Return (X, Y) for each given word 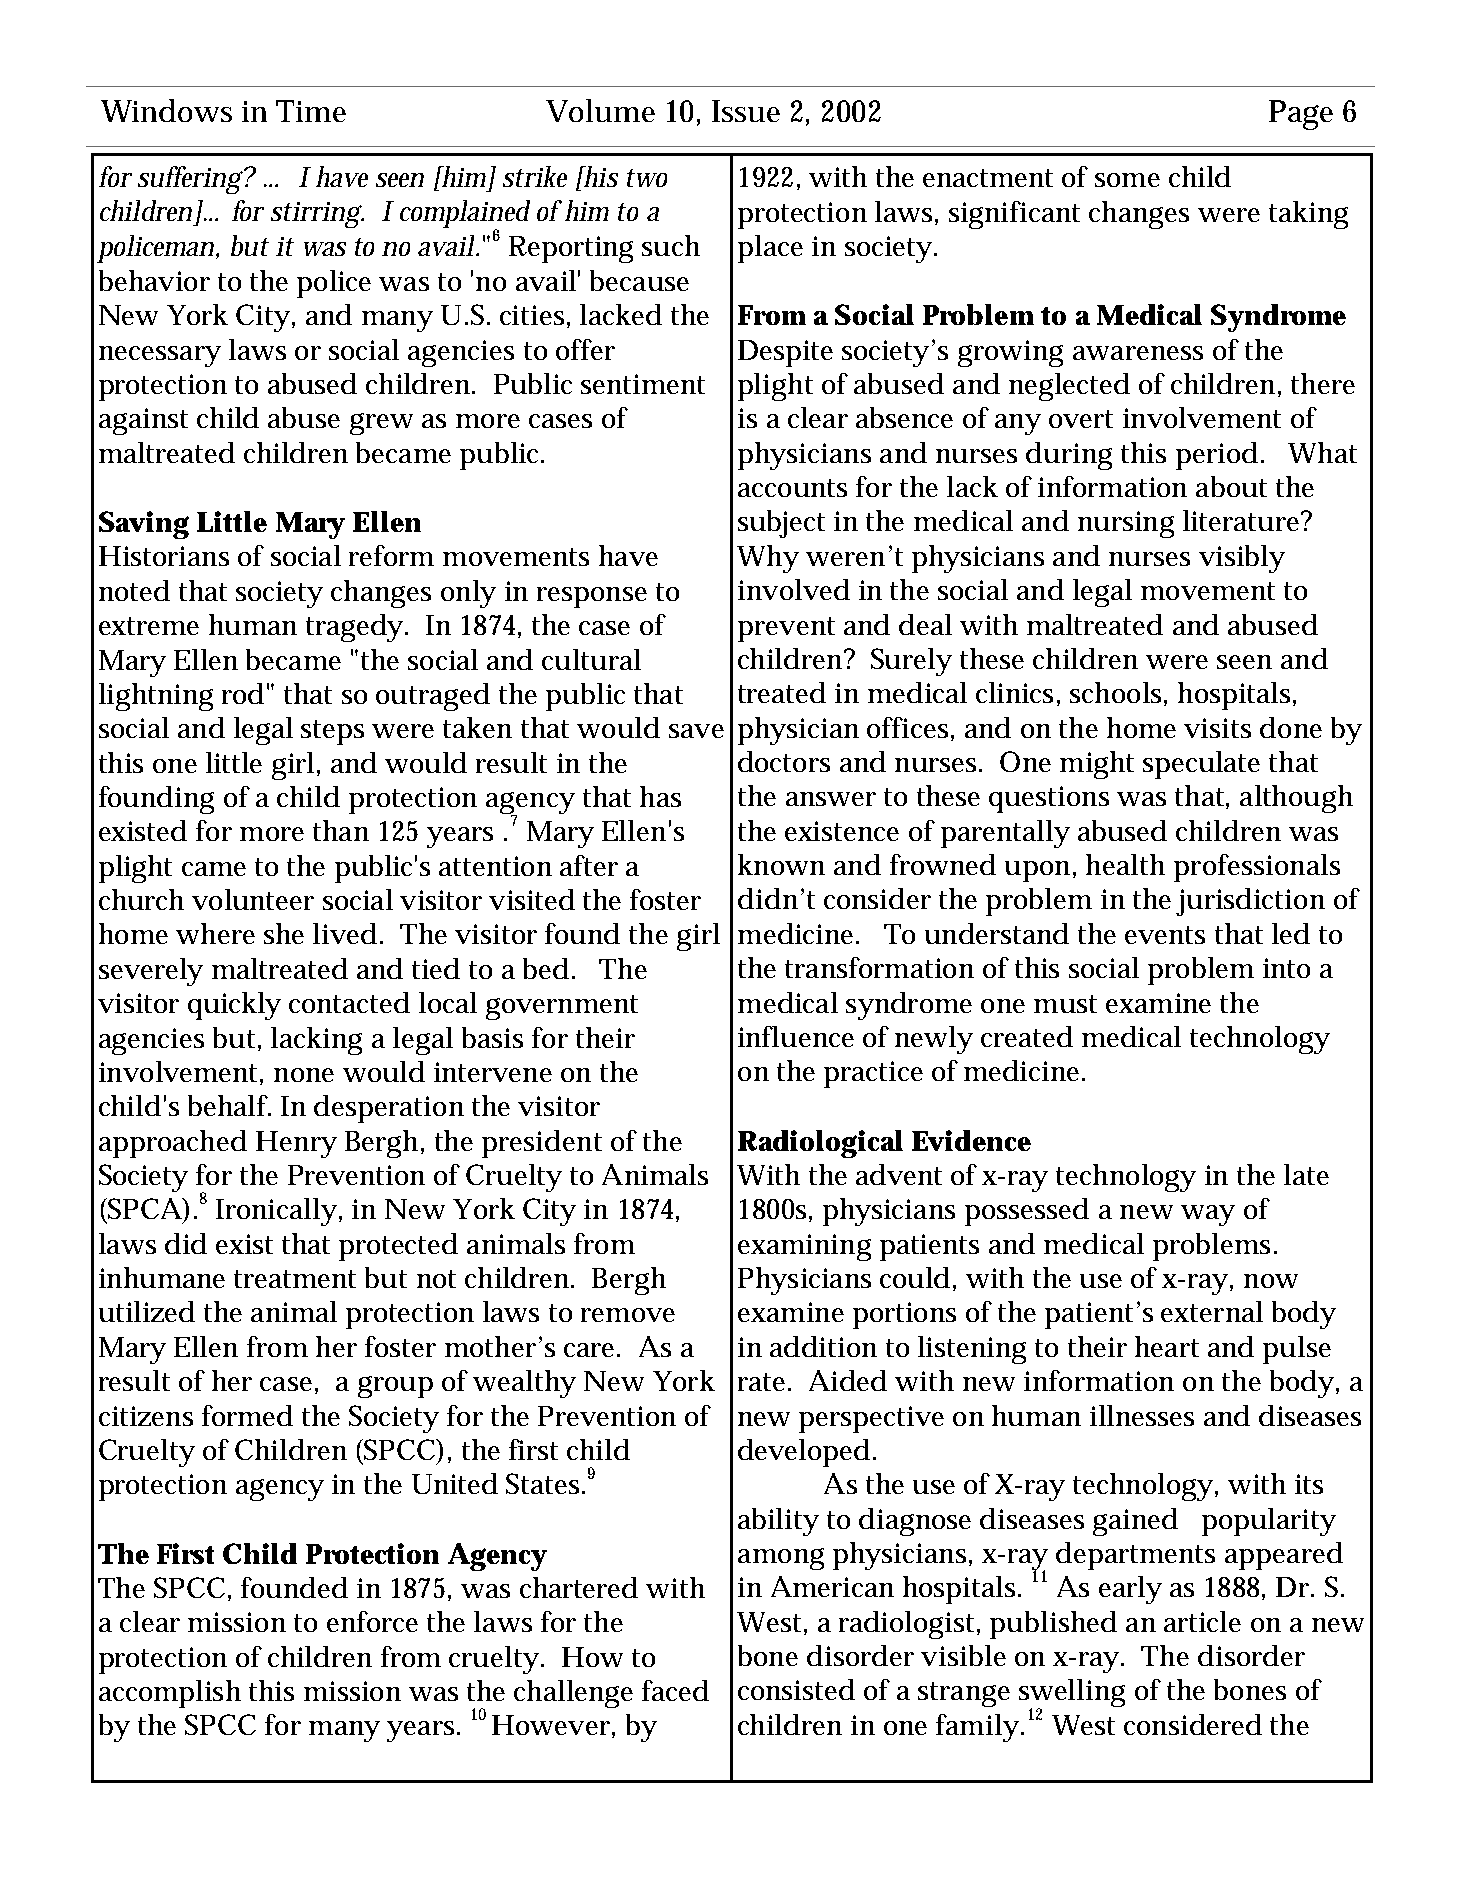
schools (1115, 692)
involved (794, 589)
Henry (296, 1144)
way (1208, 1215)
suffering (190, 180)
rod (243, 693)
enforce (372, 1621)
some (1127, 180)
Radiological (820, 1144)
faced (675, 1690)
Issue (746, 111)
